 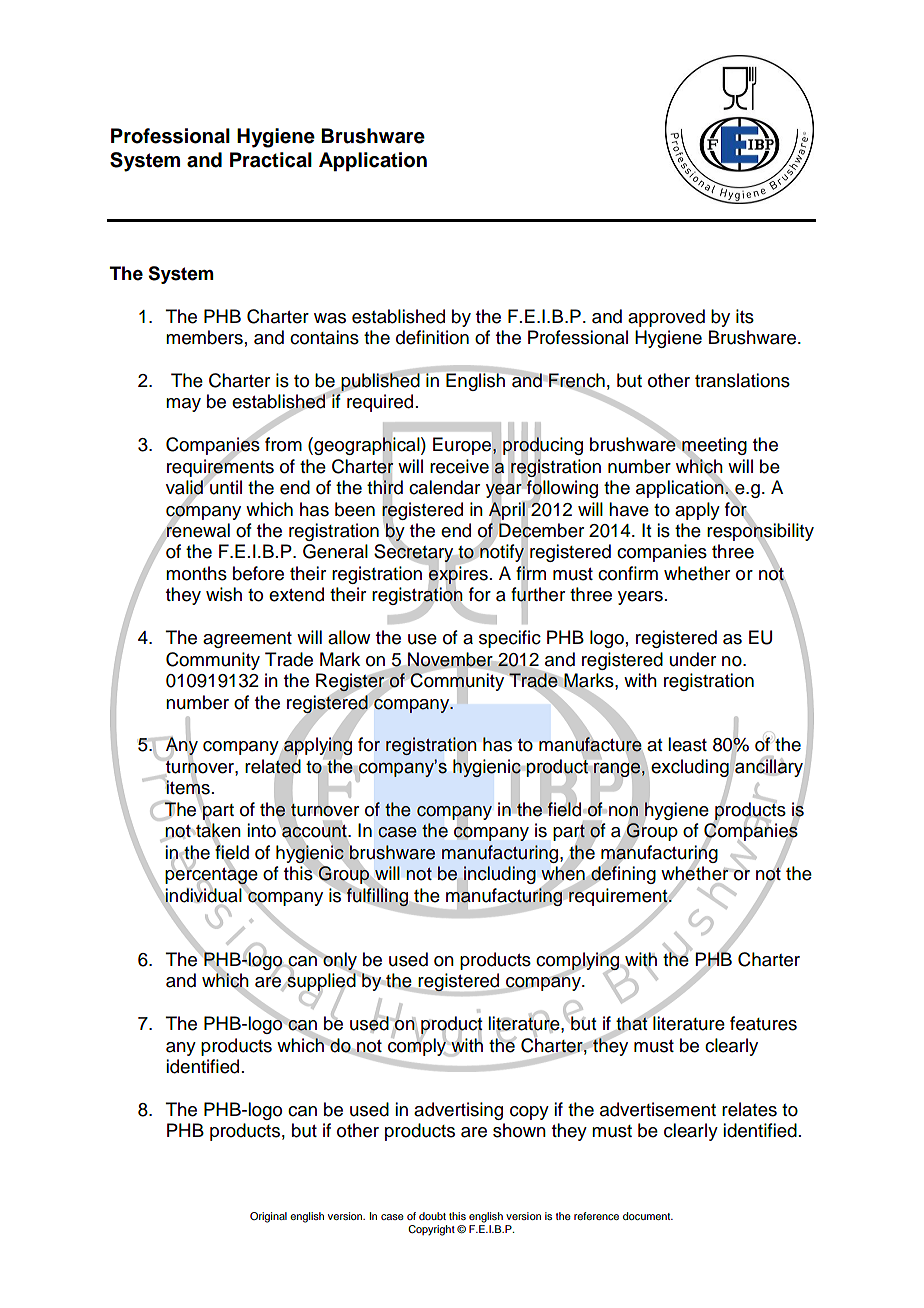 I want to click on definition, so click(x=432, y=337).
